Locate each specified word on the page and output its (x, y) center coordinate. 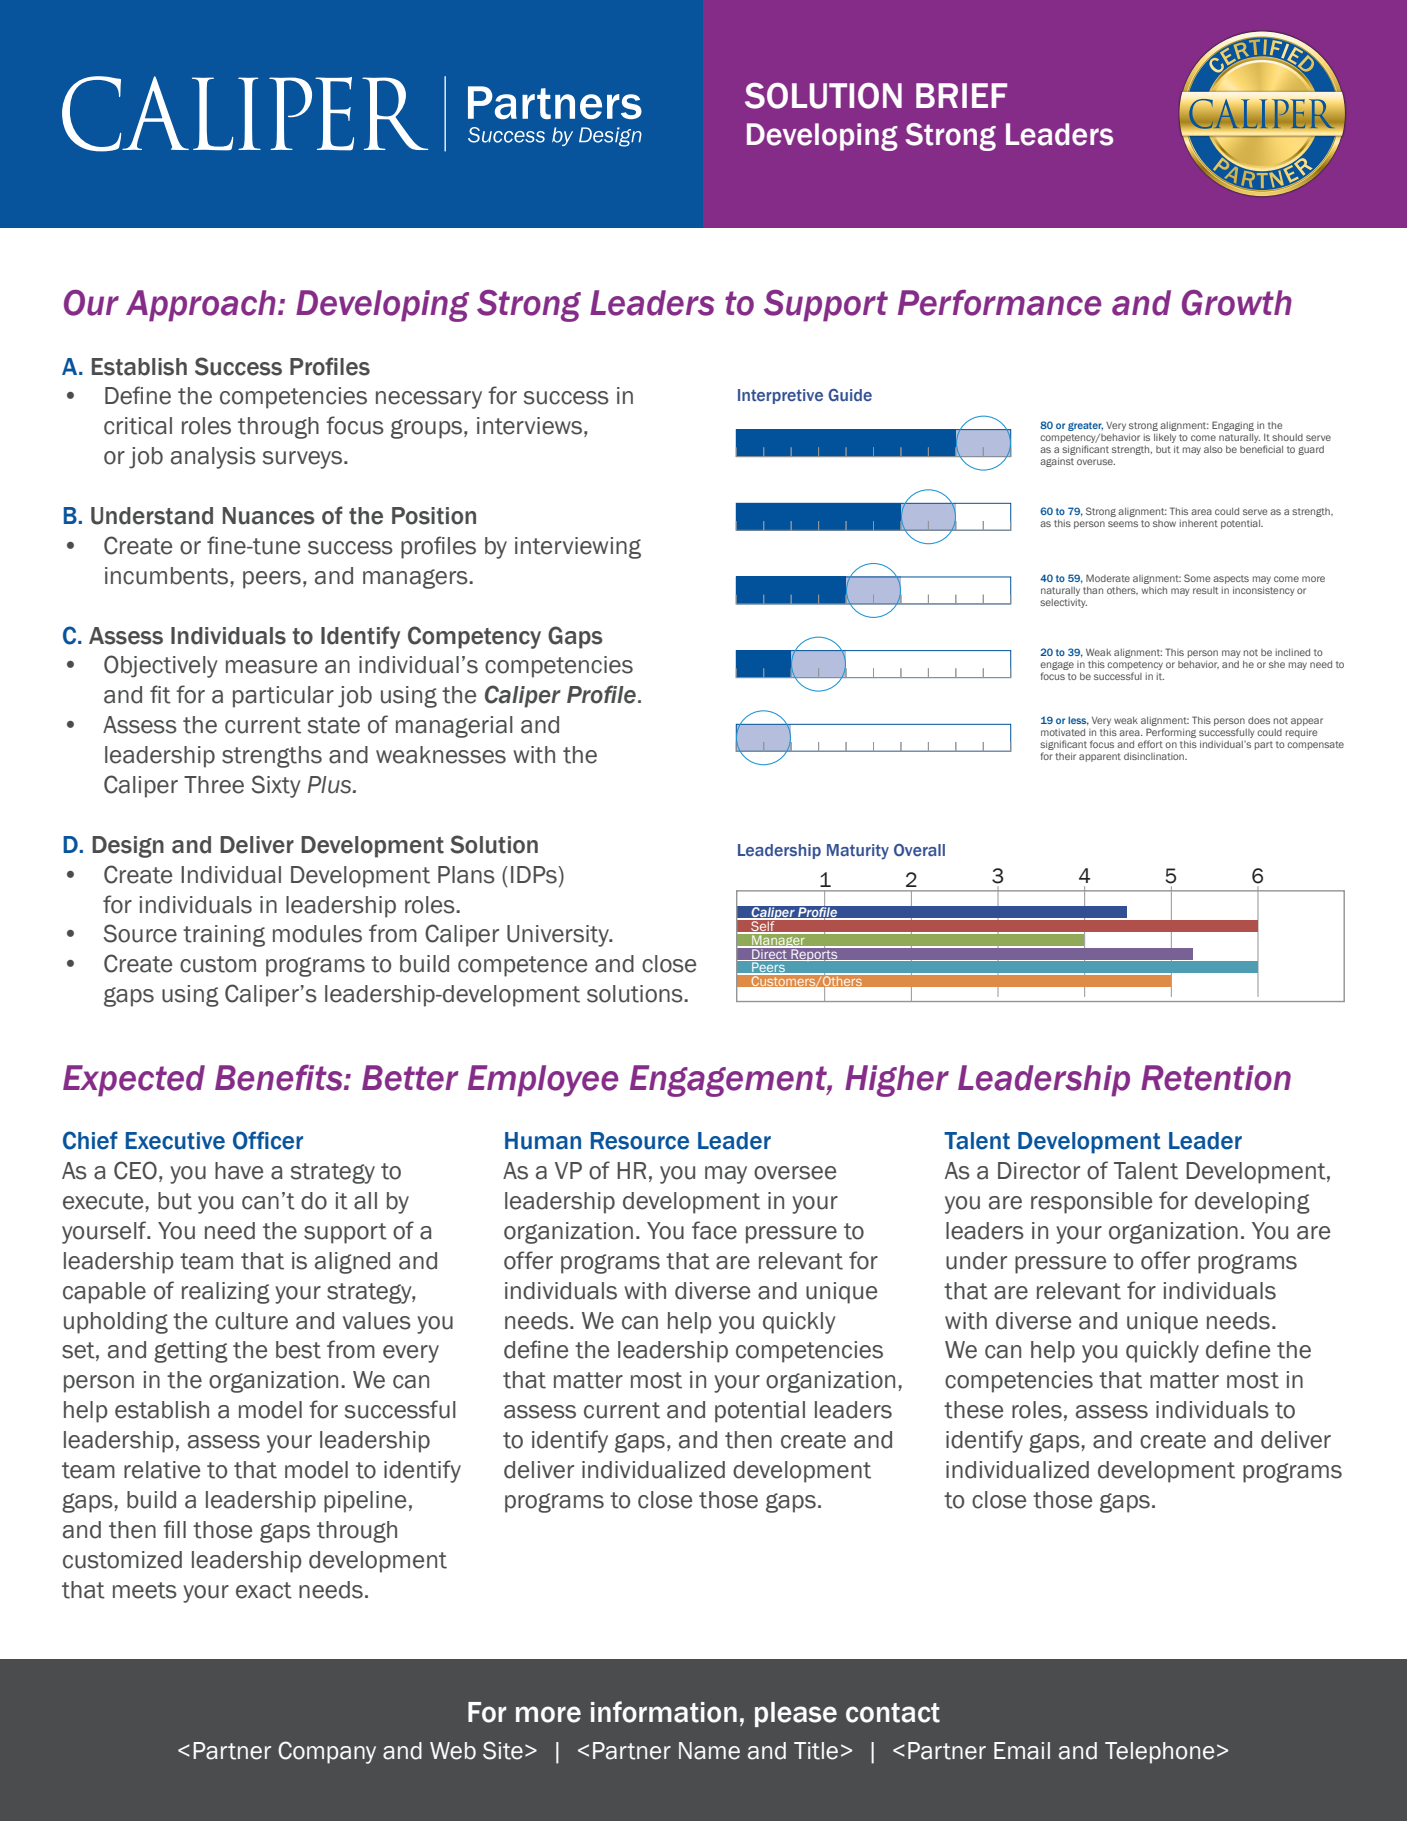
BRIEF (961, 95)
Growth (1237, 303)
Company (327, 1752)
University (559, 936)
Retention (1216, 1078)
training (224, 936)
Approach (201, 306)
